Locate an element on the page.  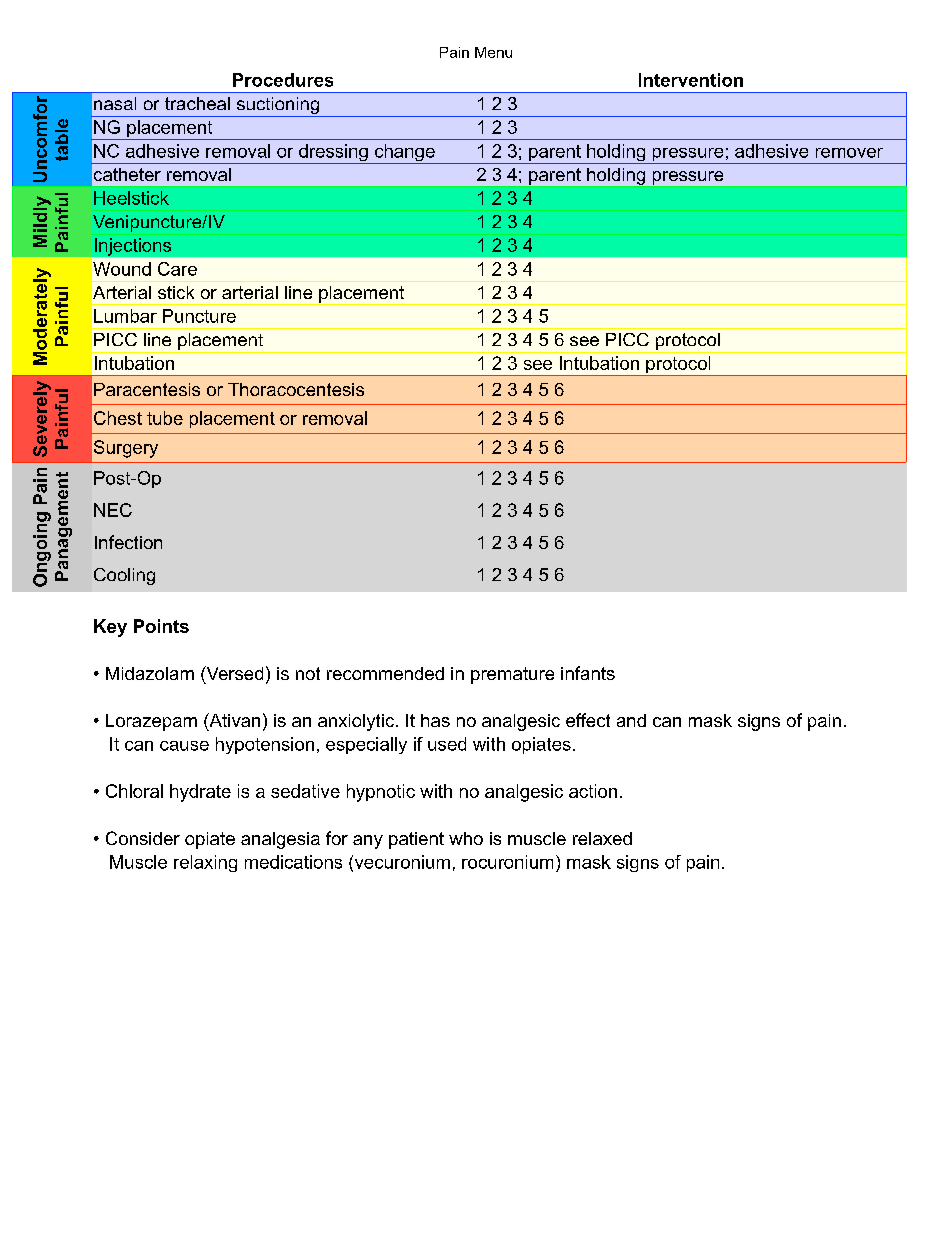
relaxing is located at coordinates (205, 863).
